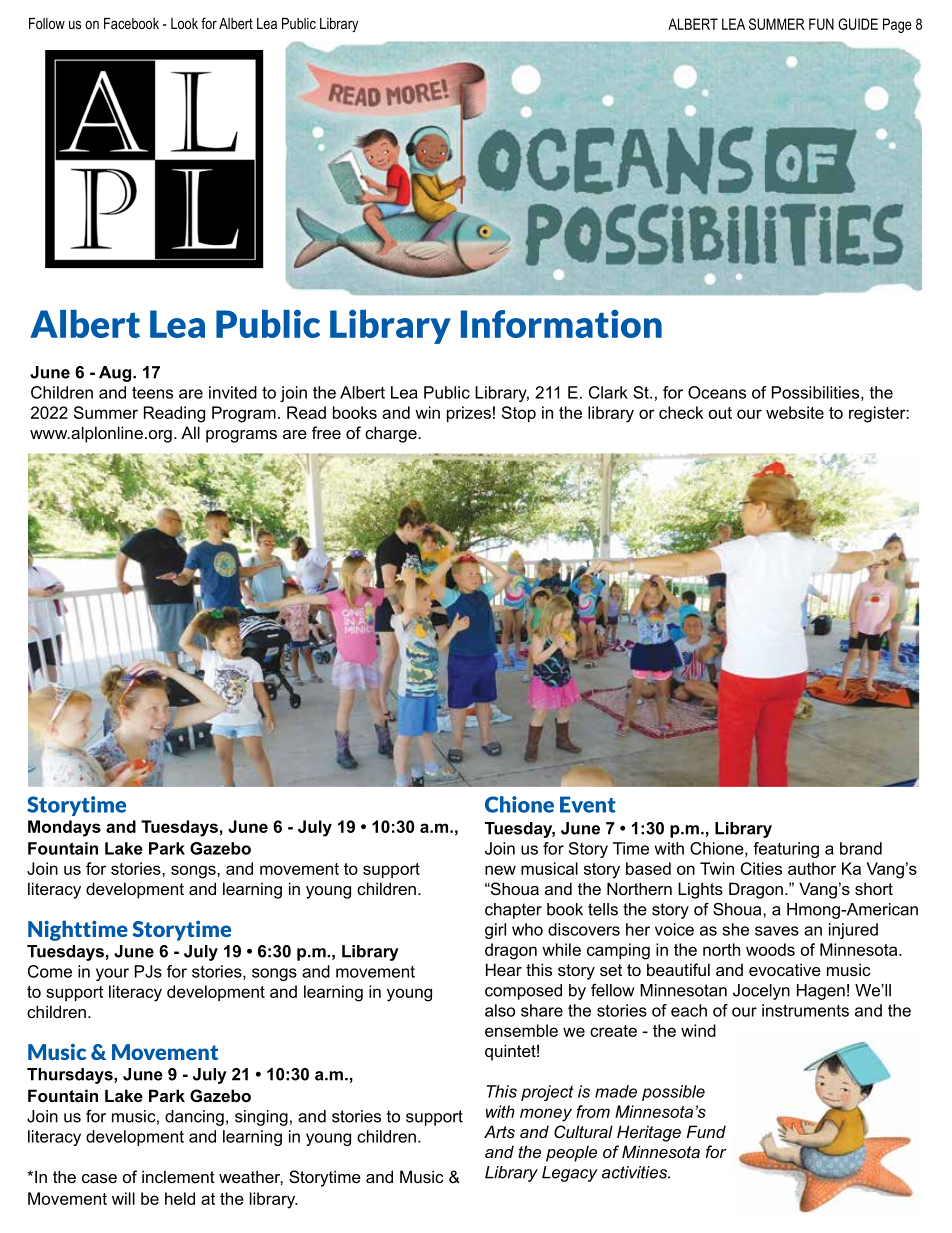  Describe the element at coordinates (897, 25) in the page. I see `Page` at that location.
